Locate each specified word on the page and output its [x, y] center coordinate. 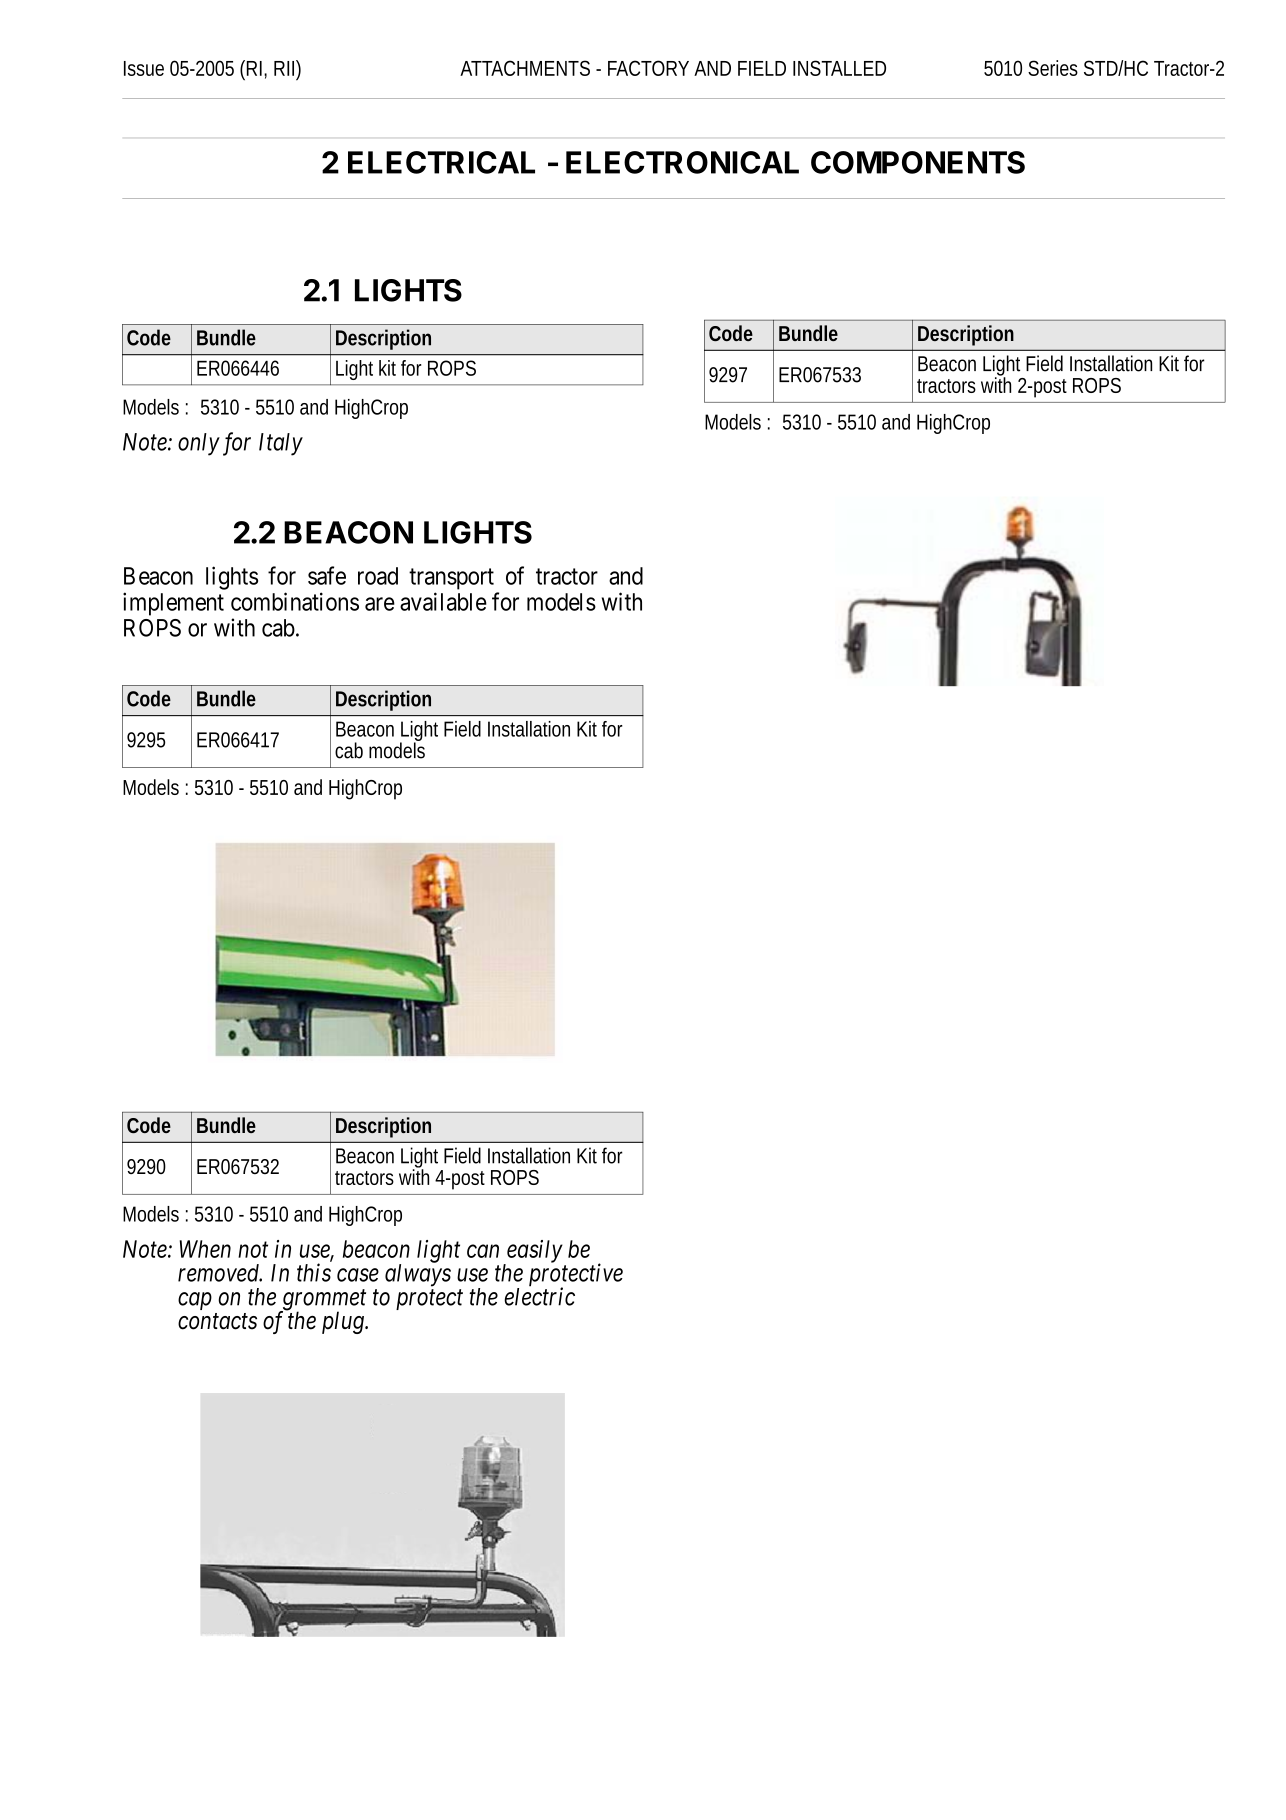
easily [534, 1252]
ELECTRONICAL [682, 162]
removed [220, 1273]
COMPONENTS [918, 162]
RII [284, 68]
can [483, 1251]
